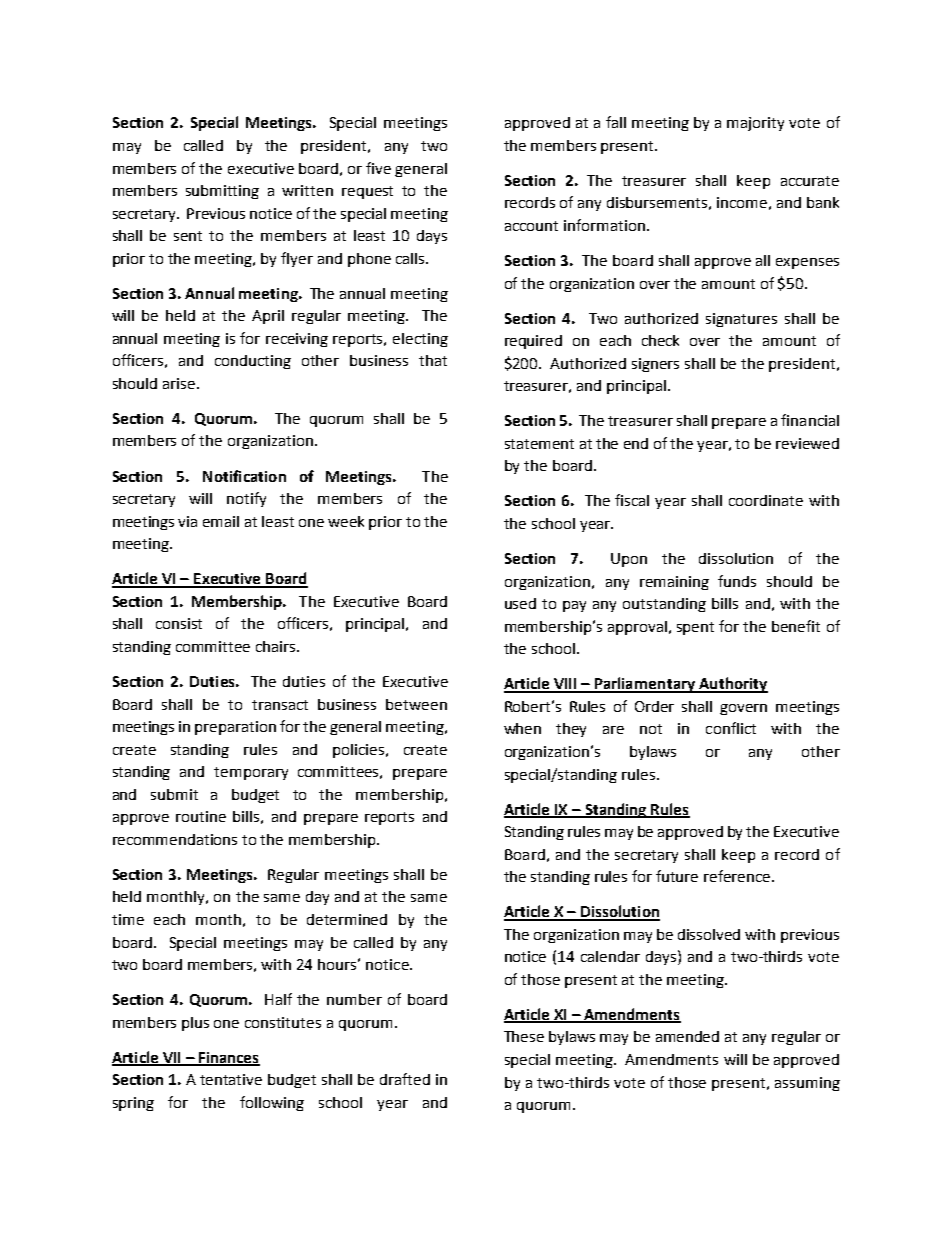 The height and width of the page is (1233, 952). What do you see at coordinates (378, 168) in the page?
I see `five` at bounding box center [378, 168].
